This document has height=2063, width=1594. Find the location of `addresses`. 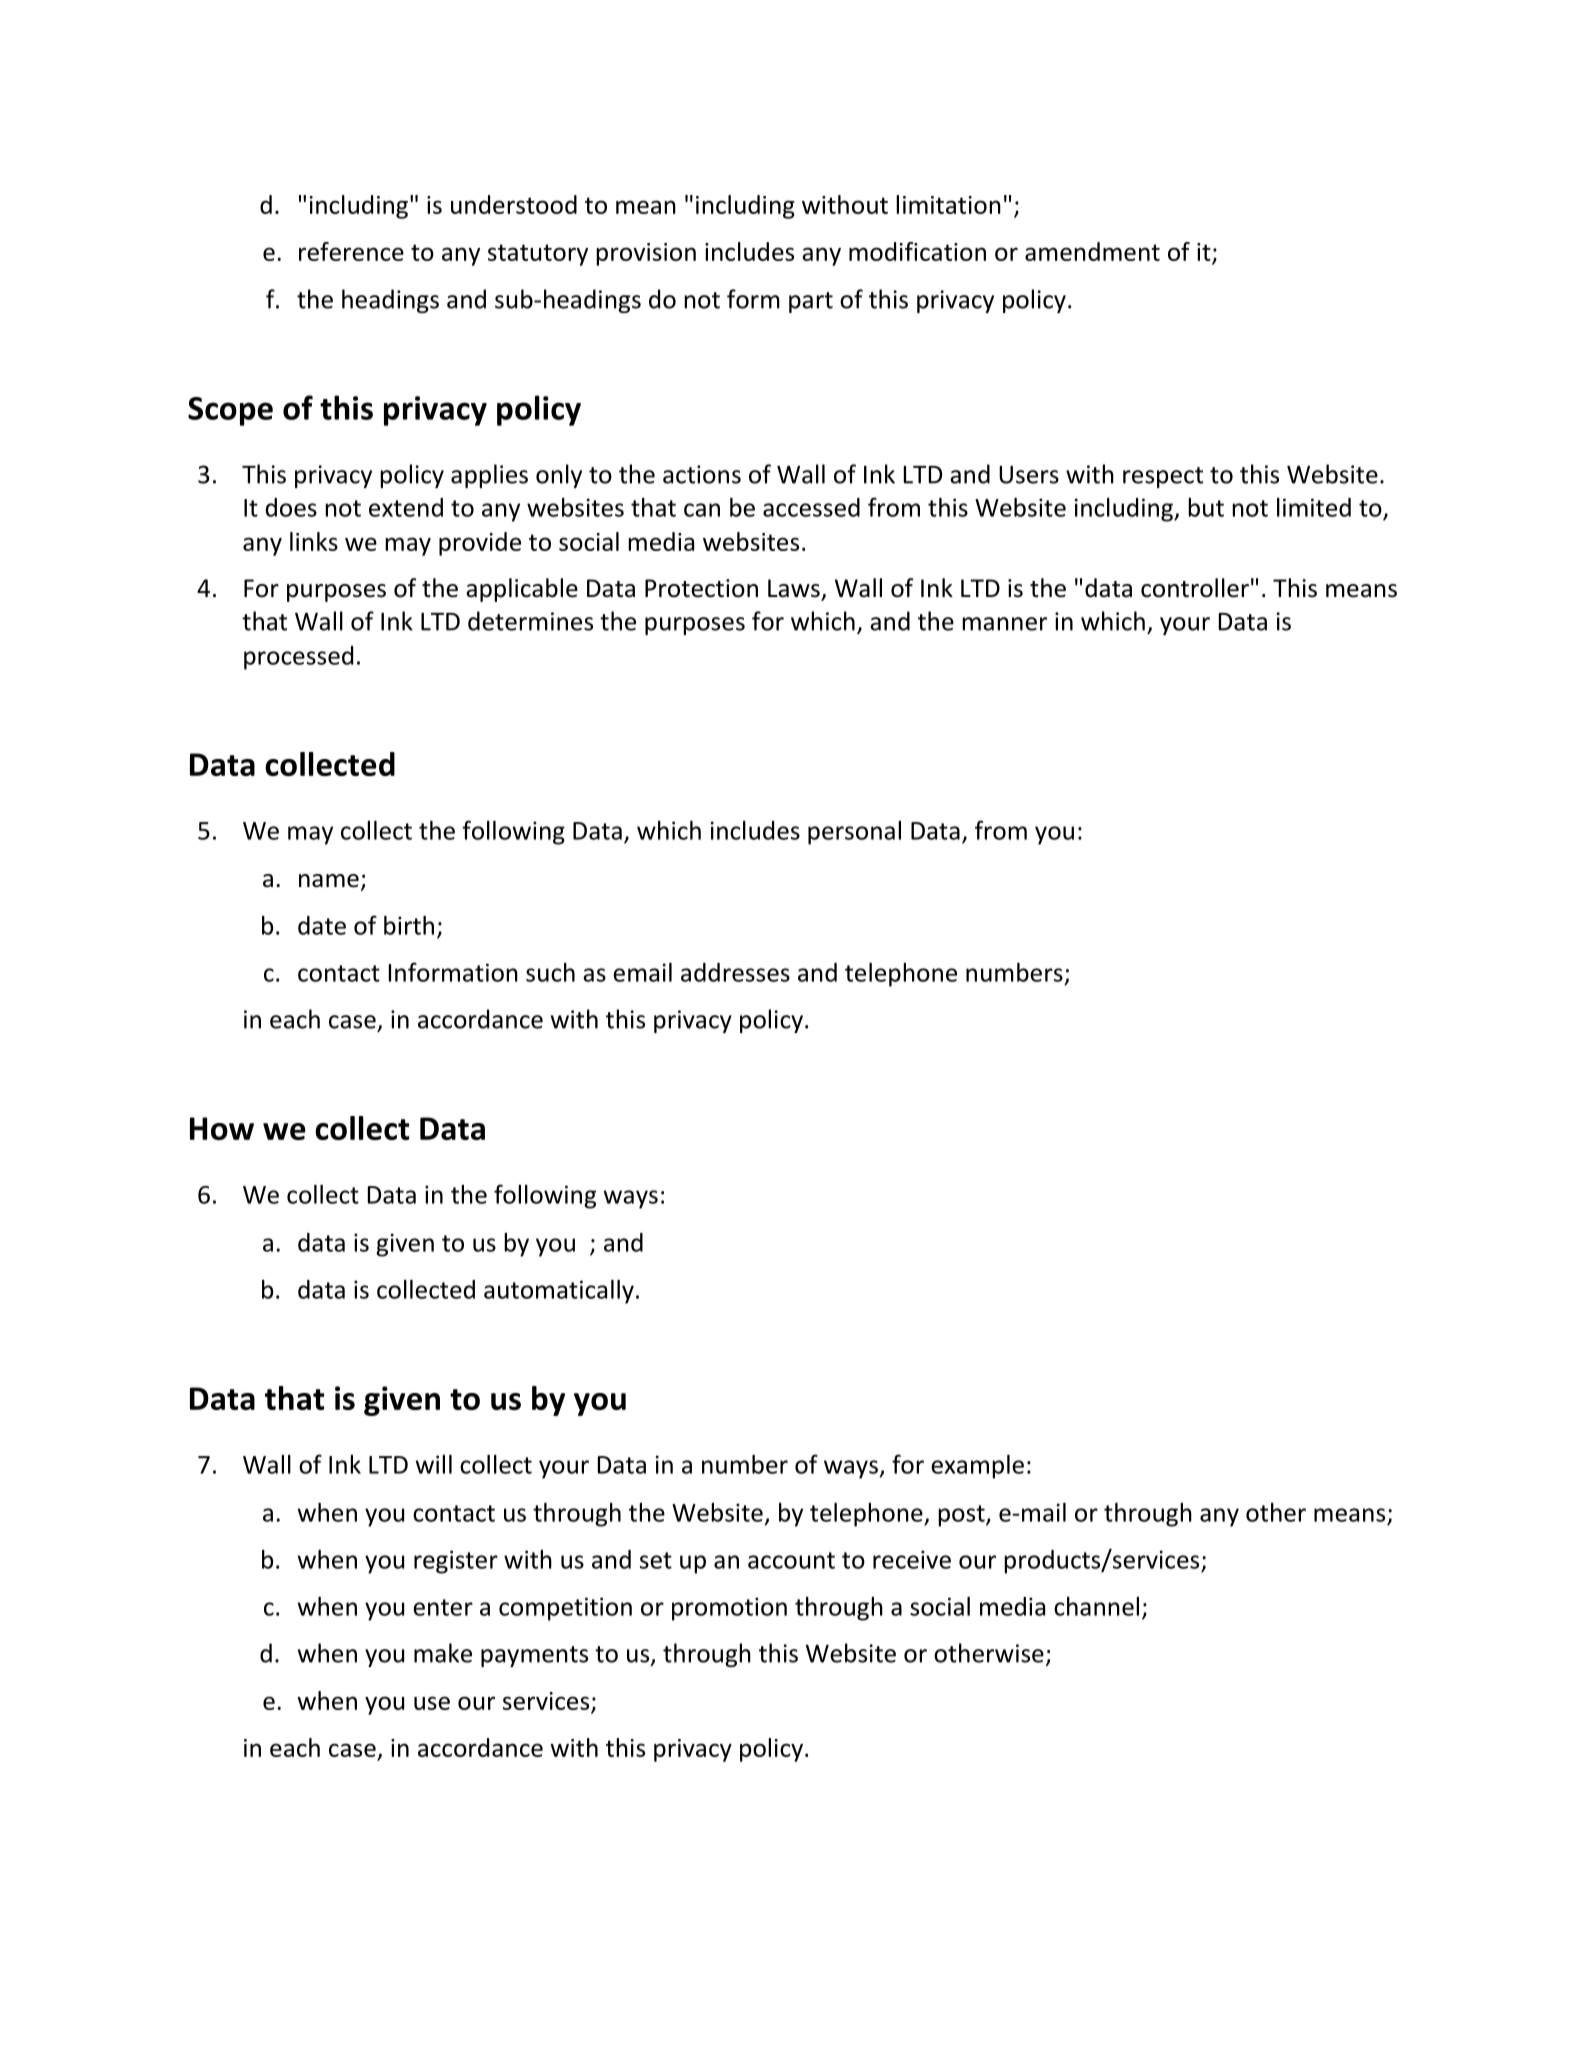

addresses is located at coordinates (735, 972).
